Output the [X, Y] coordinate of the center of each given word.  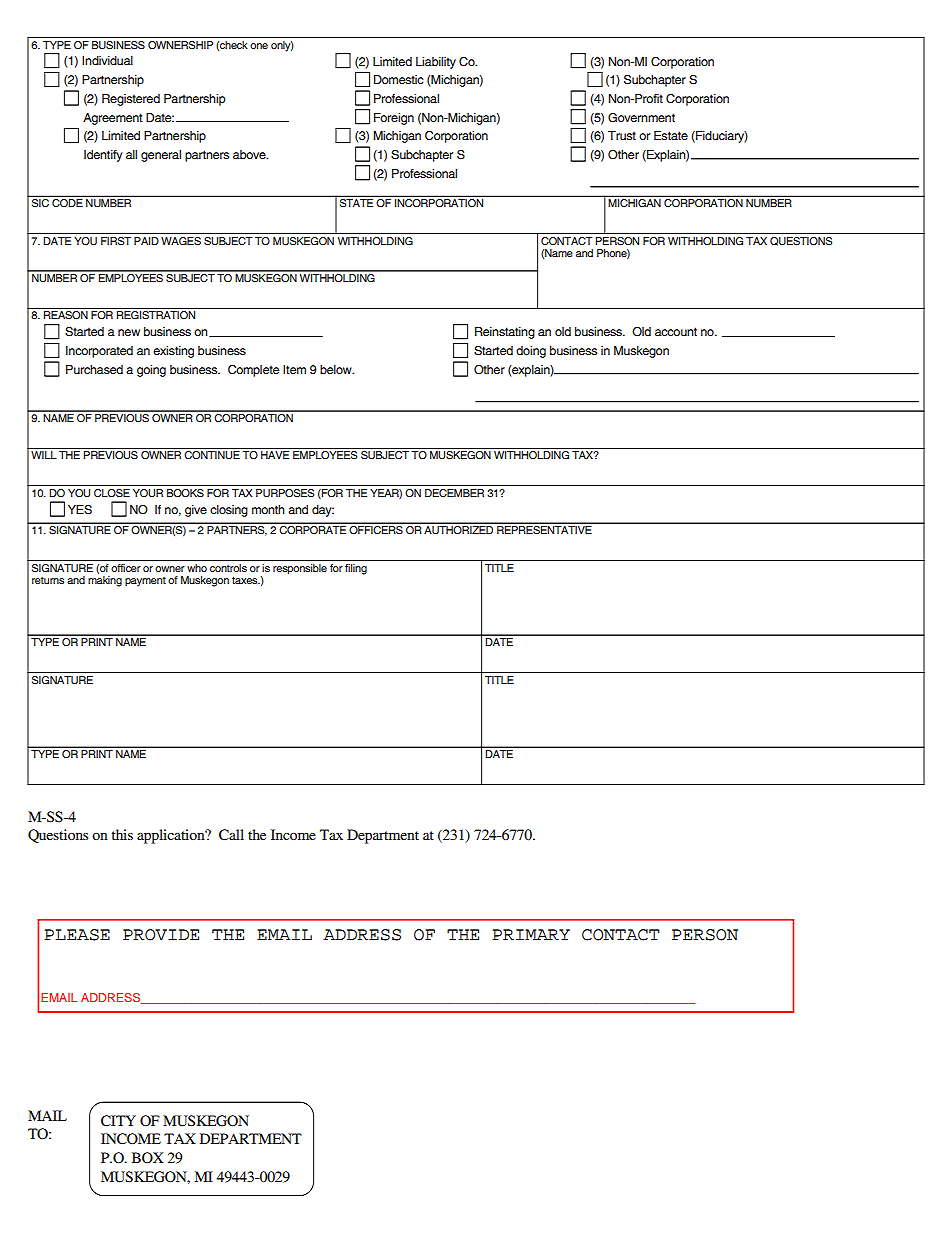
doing [531, 352]
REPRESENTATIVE [544, 530]
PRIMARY [531, 934]
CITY [118, 1120]
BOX [148, 1157]
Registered [131, 100]
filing [356, 569]
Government [641, 118]
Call [231, 834]
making [105, 581]
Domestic [398, 79]
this [122, 834]
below [337, 369]
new [129, 332]
